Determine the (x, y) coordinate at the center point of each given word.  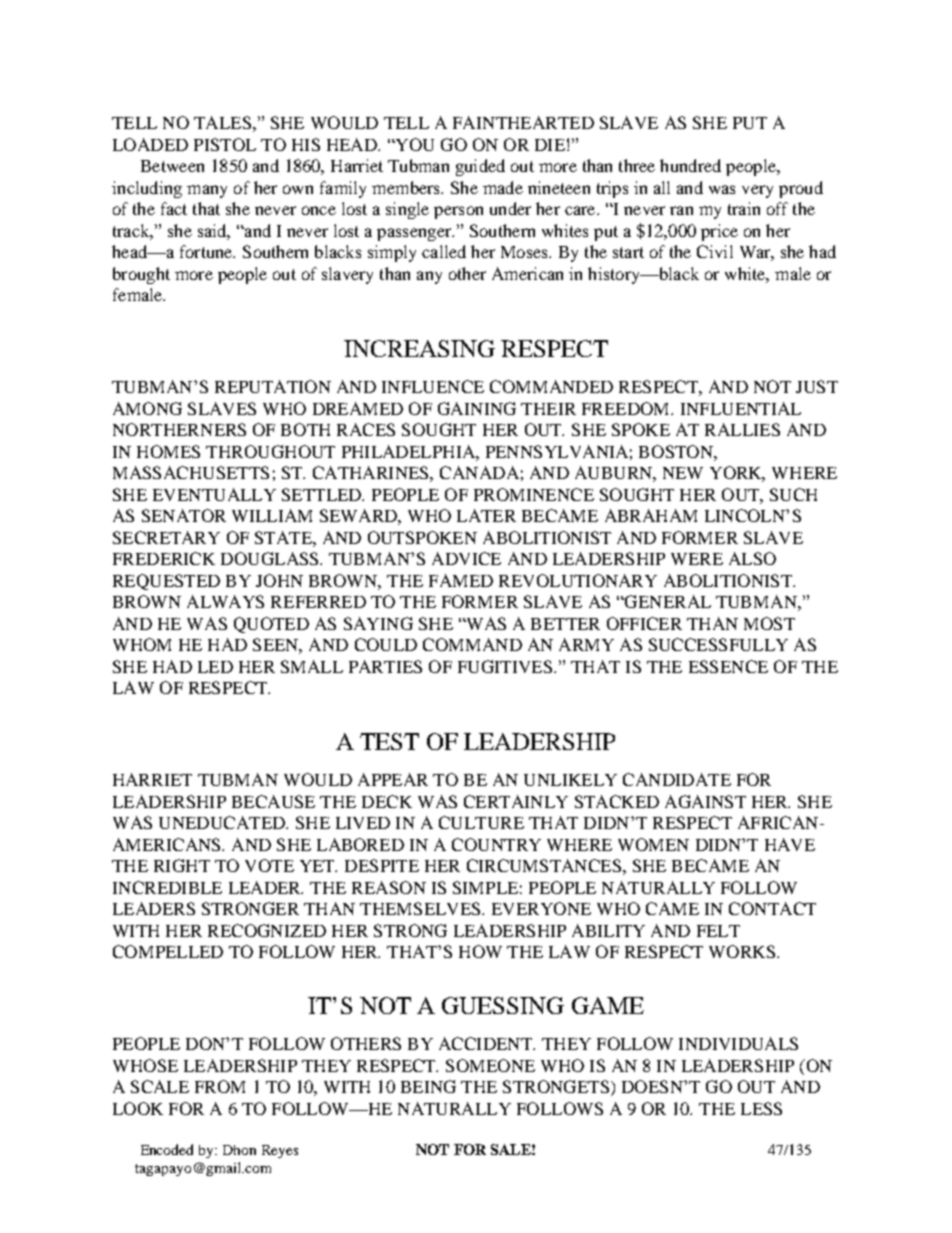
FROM (220, 1086)
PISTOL (225, 144)
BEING (428, 1086)
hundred (690, 165)
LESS (761, 1108)
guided (480, 167)
